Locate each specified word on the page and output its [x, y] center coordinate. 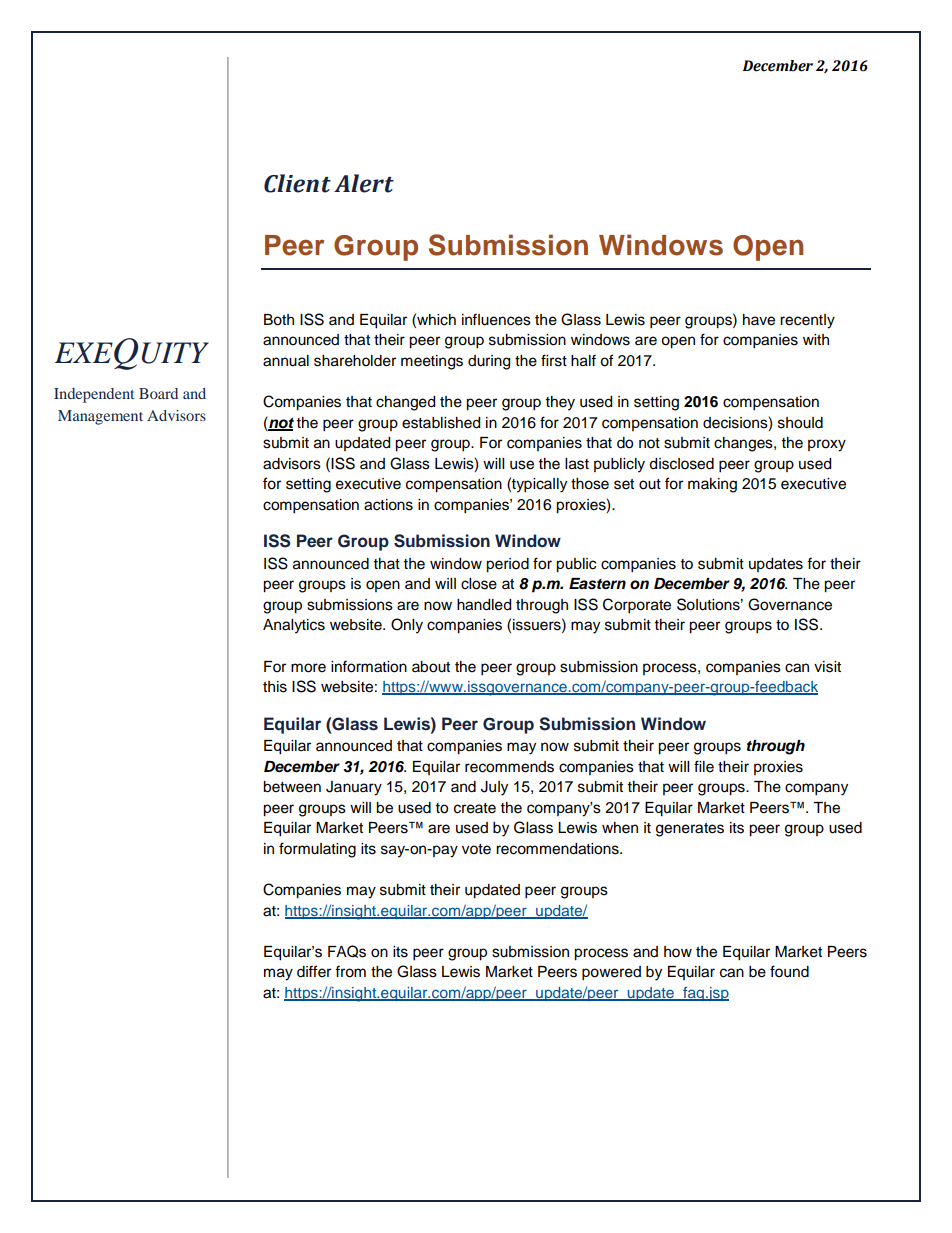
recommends [509, 767]
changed [405, 403]
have [759, 320]
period [507, 565]
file [704, 766]
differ [314, 971]
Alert [364, 183]
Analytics [294, 626]
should [800, 423]
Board [158, 393]
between [292, 787]
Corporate [637, 606]
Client [297, 183]
